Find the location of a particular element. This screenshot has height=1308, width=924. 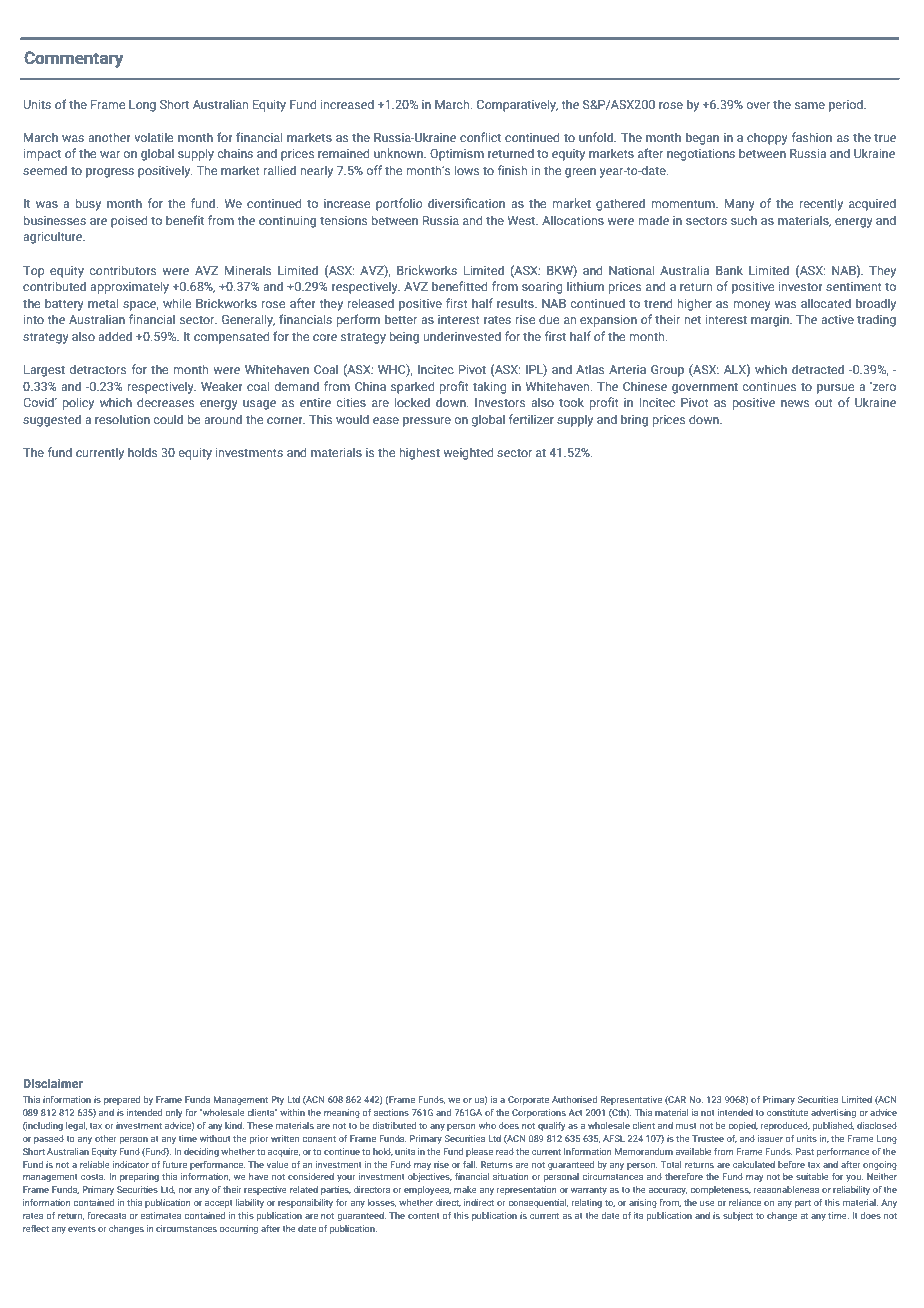

reasonableness is located at coordinates (786, 1189).
